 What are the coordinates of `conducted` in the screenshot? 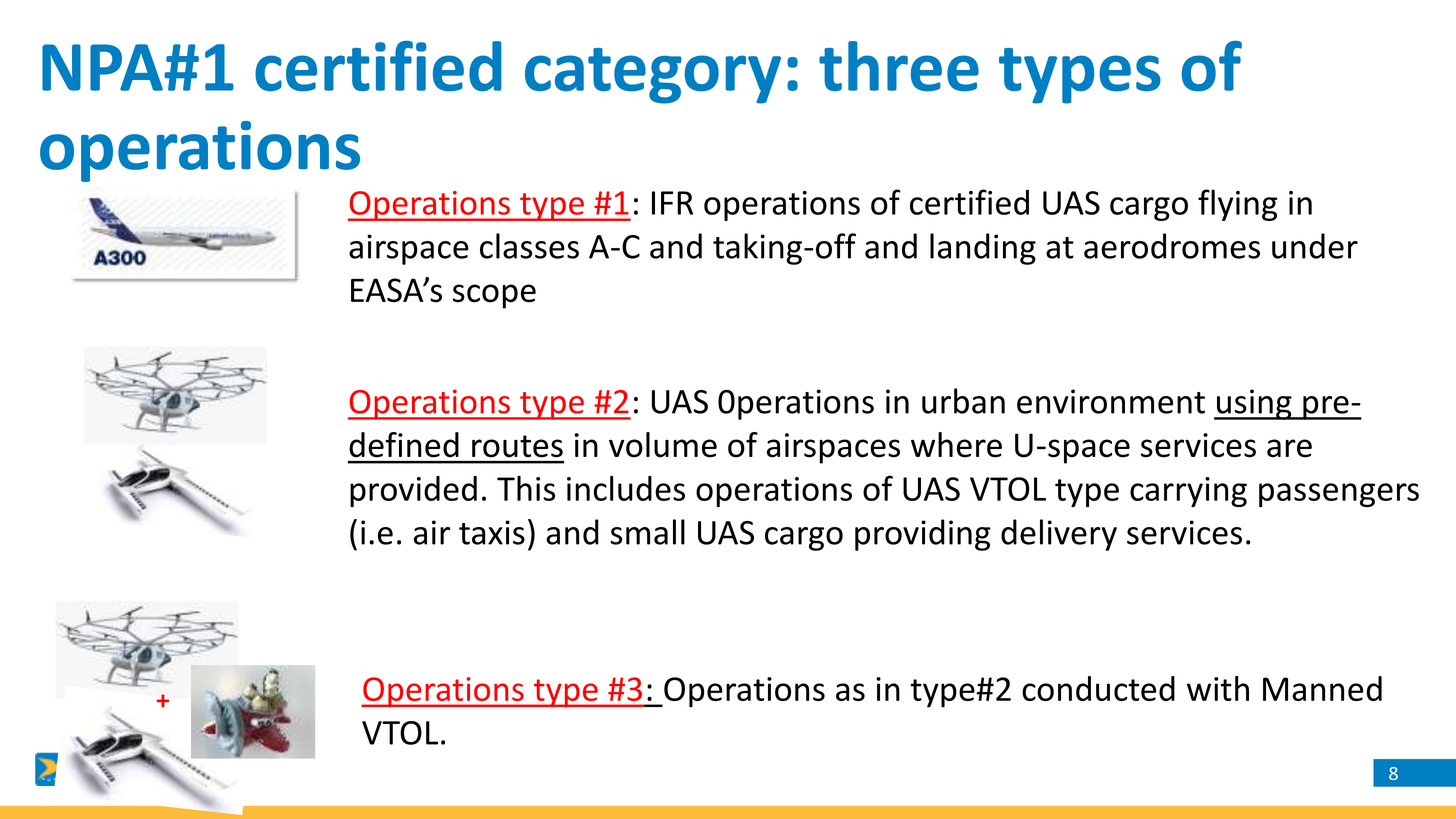 It's located at (1098, 688).
